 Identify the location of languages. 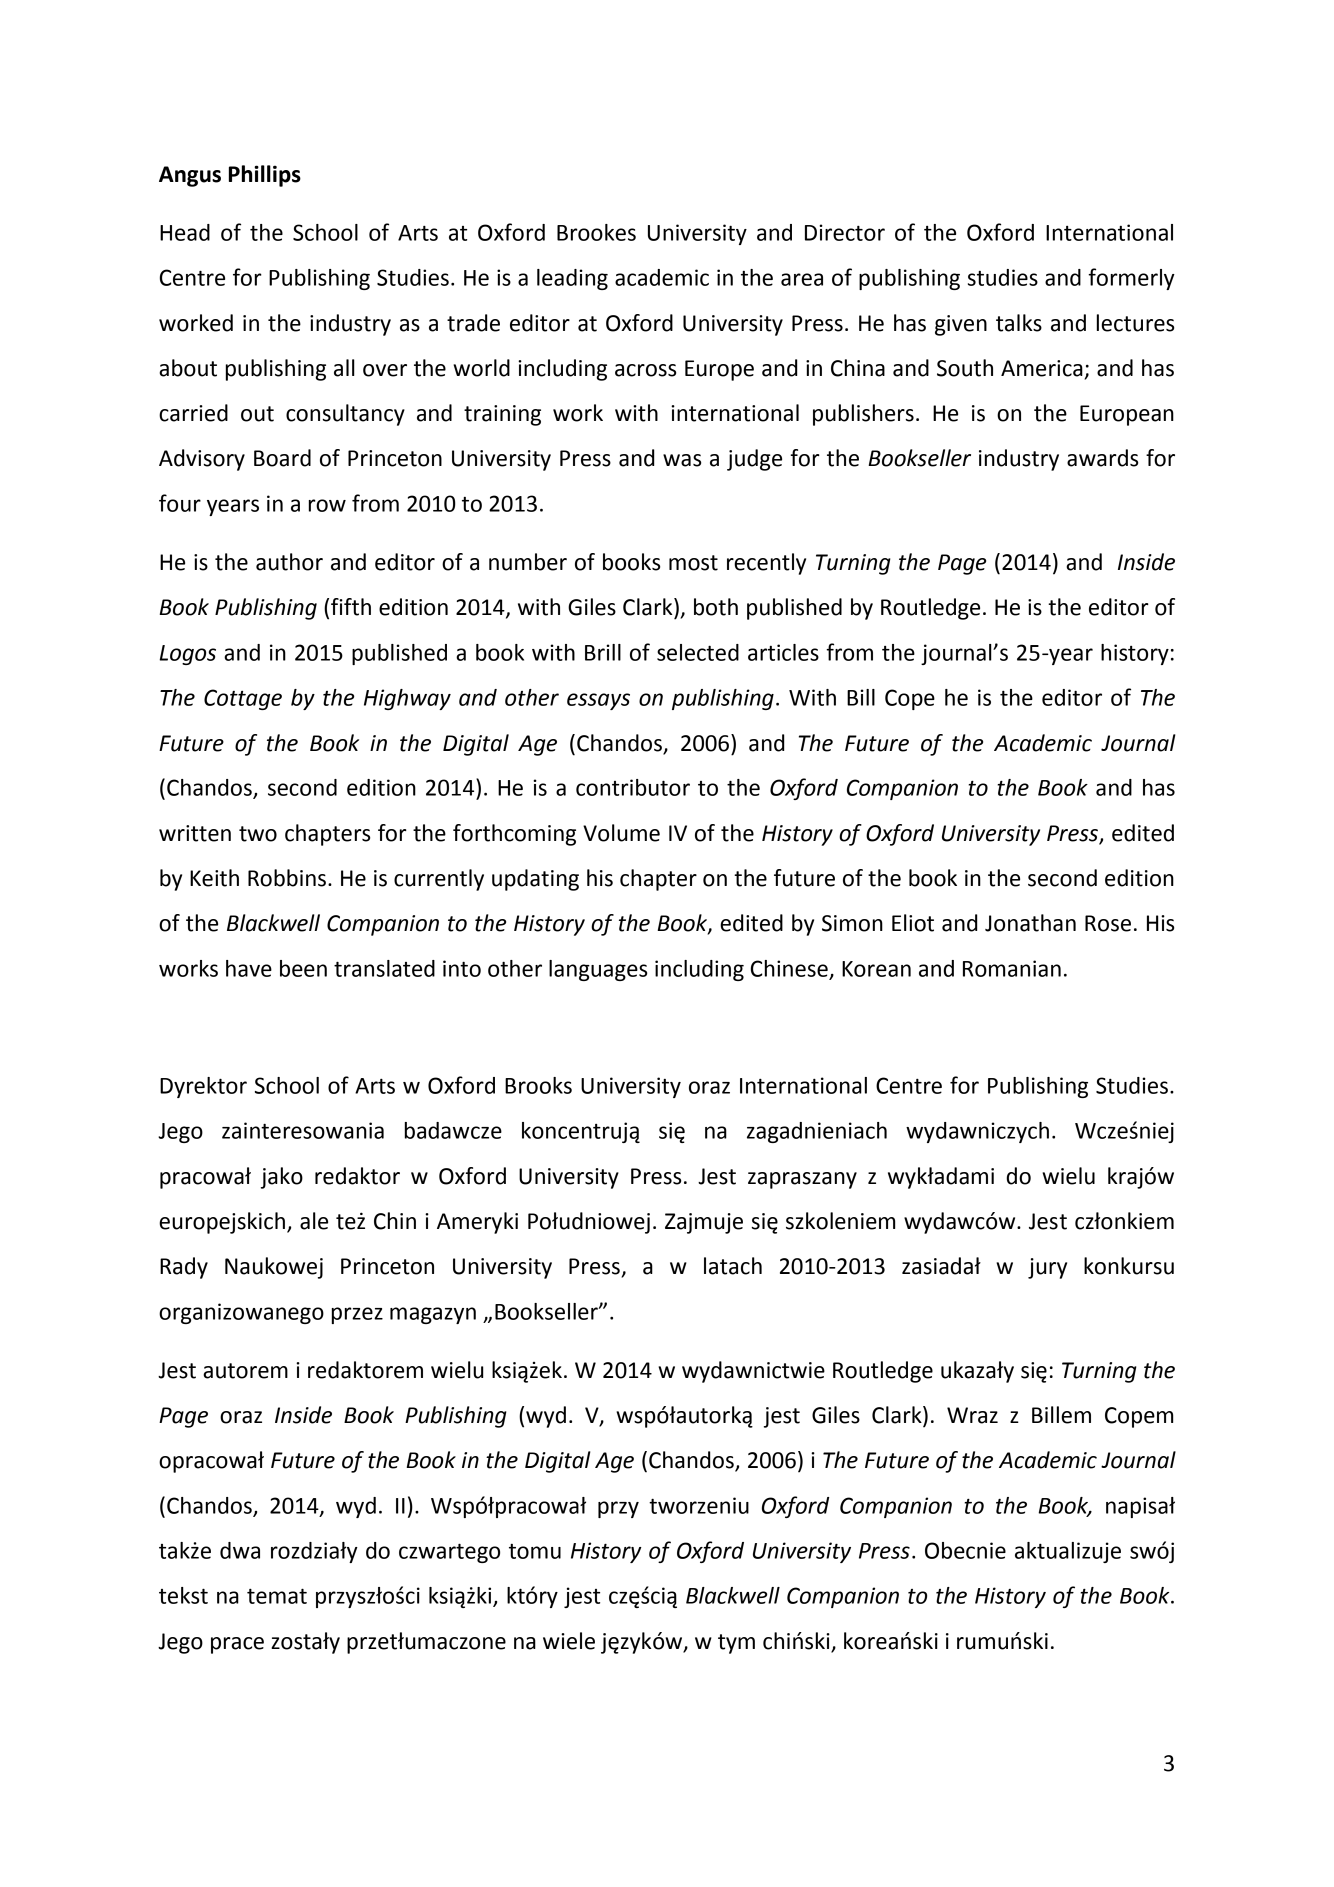
(598, 970).
